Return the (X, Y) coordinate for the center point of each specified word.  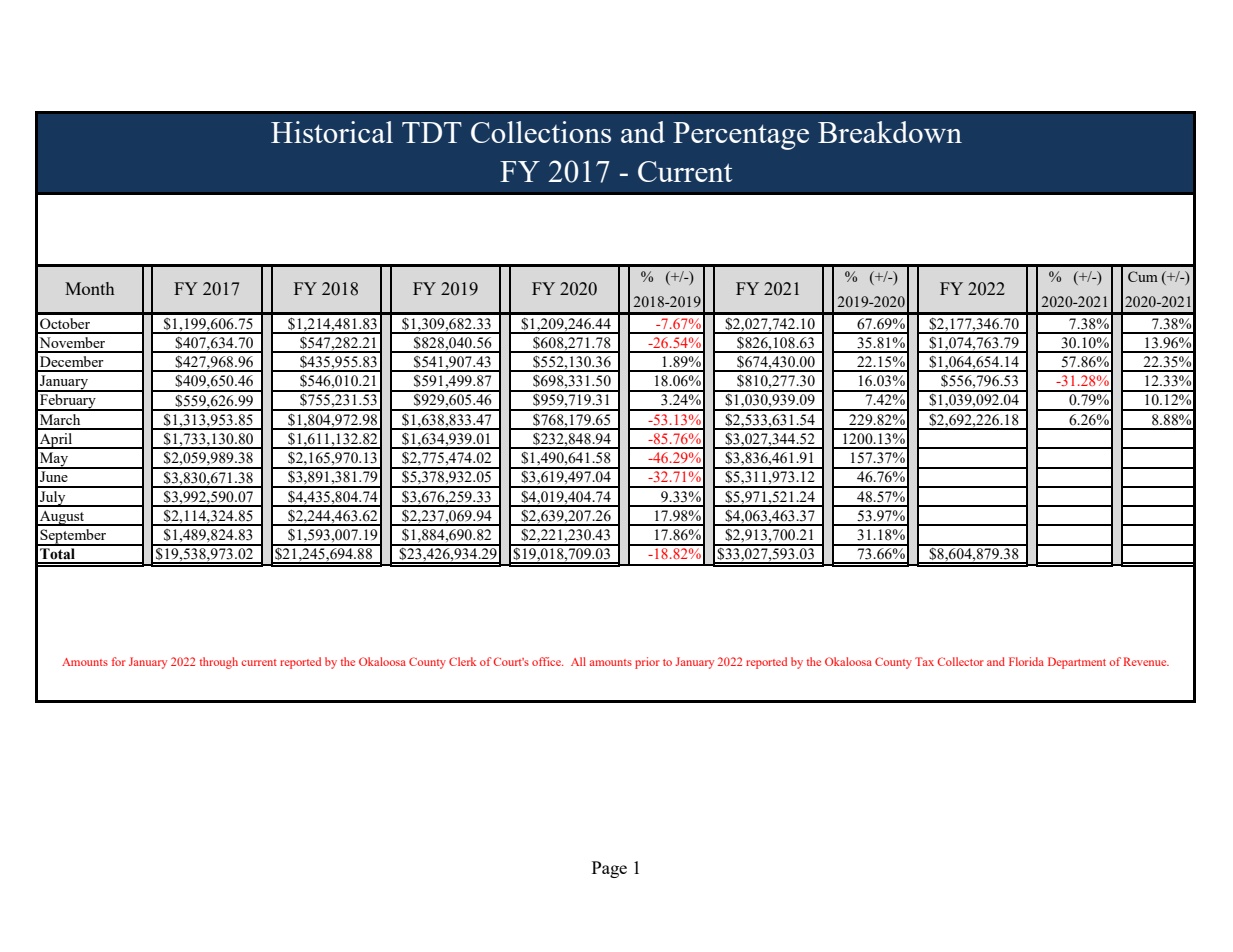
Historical (332, 132)
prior (647, 663)
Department (1077, 663)
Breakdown (890, 132)
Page (609, 869)
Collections (541, 132)
